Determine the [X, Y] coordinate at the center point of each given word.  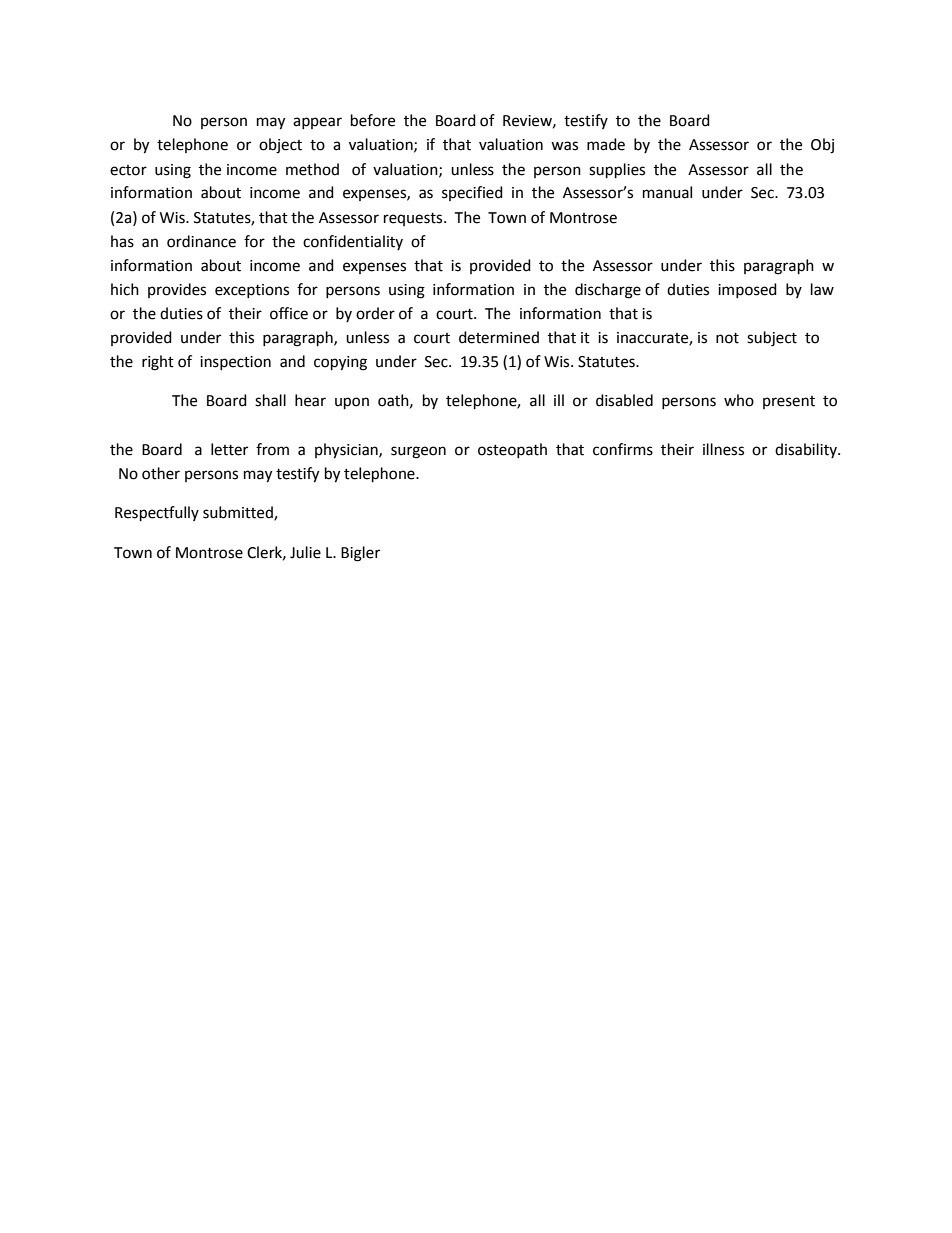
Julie [305, 552]
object [280, 146]
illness [723, 449]
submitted [239, 513]
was [564, 146]
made [606, 144]
